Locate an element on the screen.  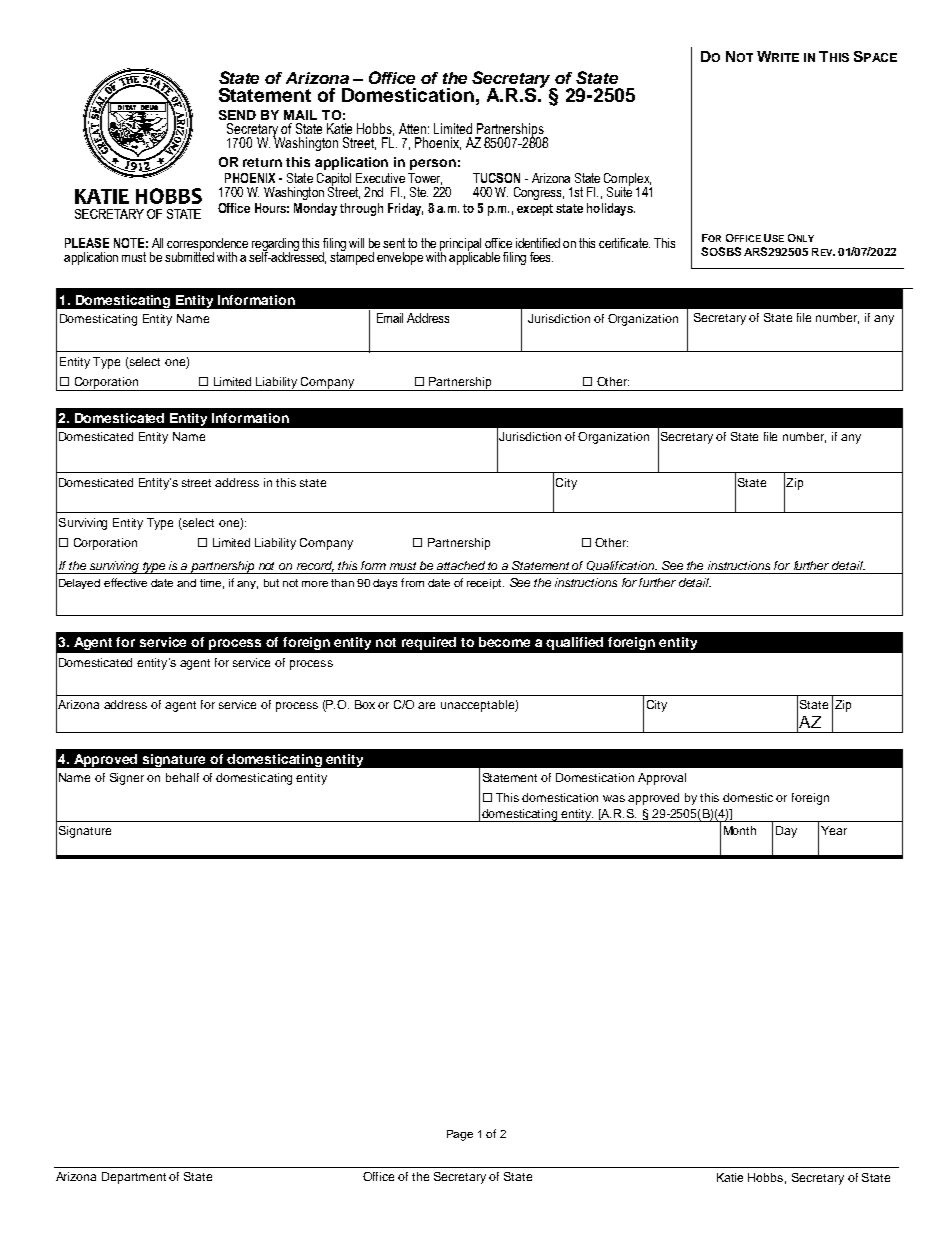
Qualification is located at coordinates (622, 566).
